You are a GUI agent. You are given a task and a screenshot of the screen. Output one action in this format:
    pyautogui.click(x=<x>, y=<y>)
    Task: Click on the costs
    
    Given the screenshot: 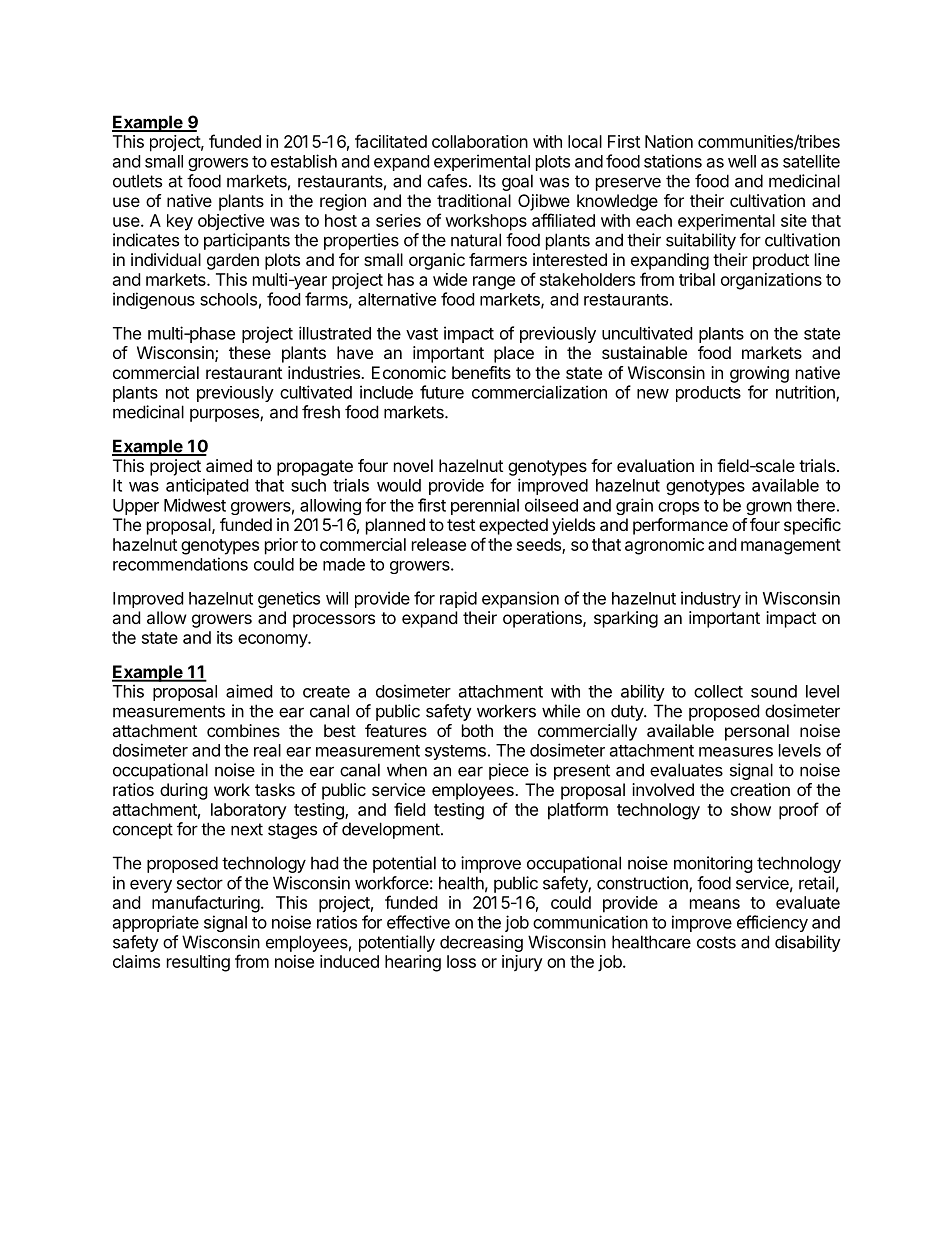 What is the action you would take?
    pyautogui.click(x=716, y=942)
